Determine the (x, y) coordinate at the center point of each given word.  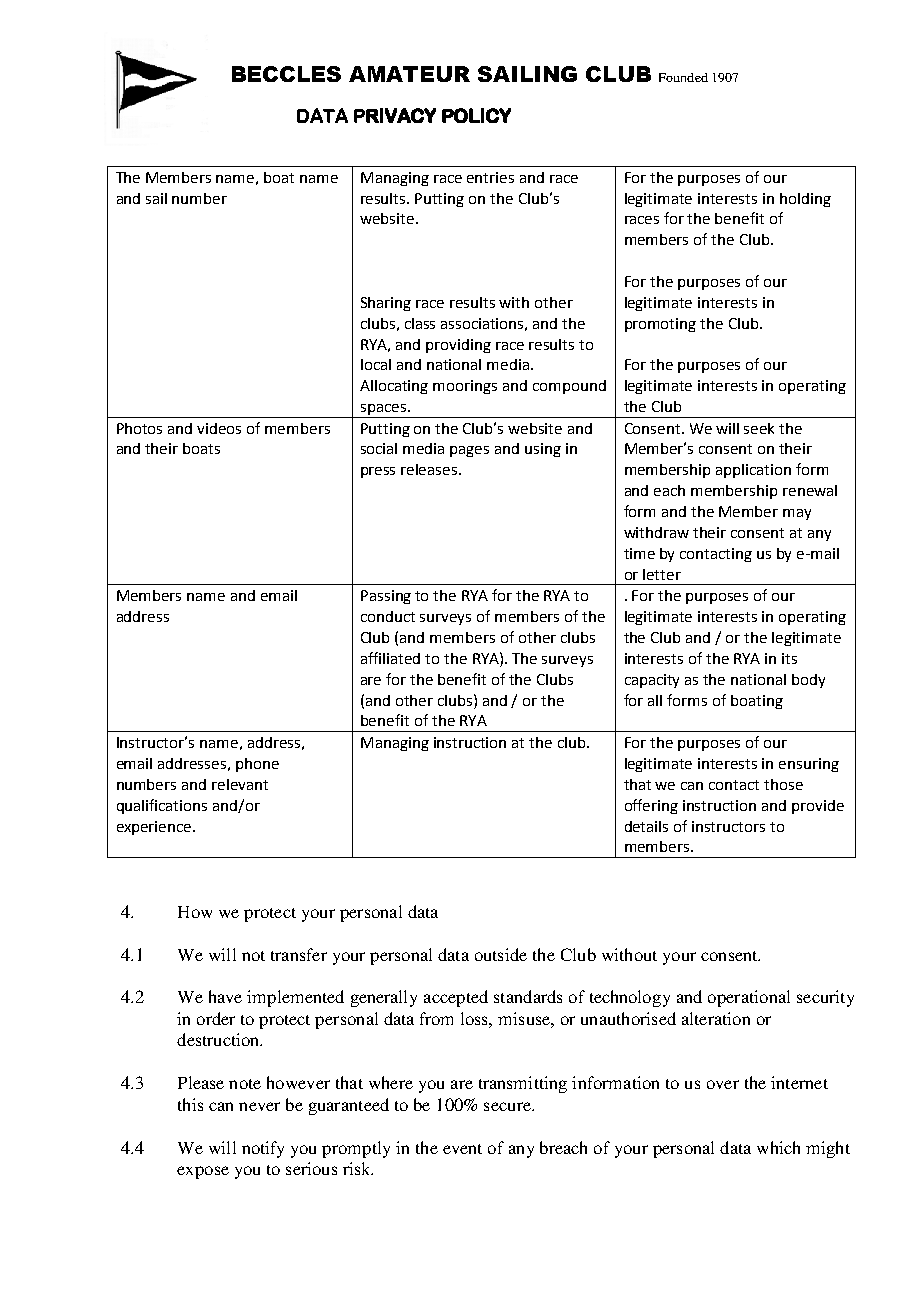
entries (490, 177)
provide (818, 807)
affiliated (390, 658)
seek (759, 428)
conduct (388, 616)
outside (501, 954)
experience (155, 828)
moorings (465, 387)
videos (219, 428)
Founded (683, 77)
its (789, 658)
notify (263, 1149)
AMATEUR (409, 74)
